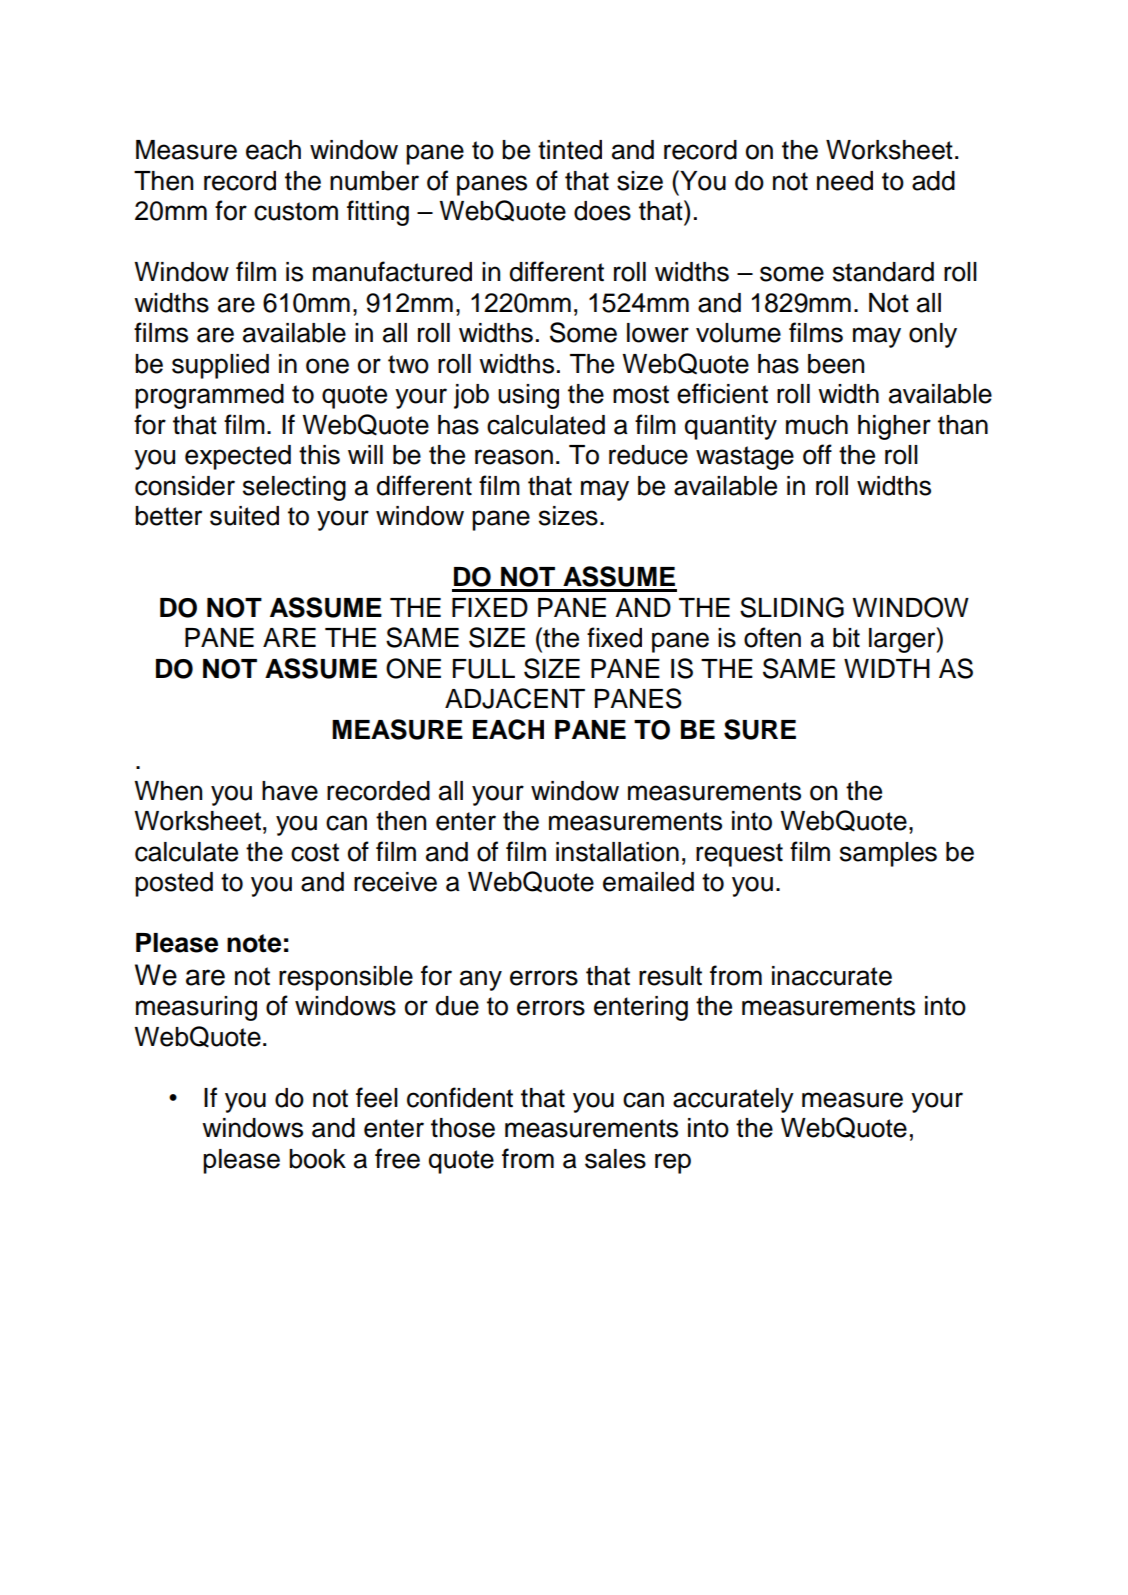 The image size is (1128, 1595). Describe the element at coordinates (733, 1100) in the screenshot. I see `accurately` at that location.
